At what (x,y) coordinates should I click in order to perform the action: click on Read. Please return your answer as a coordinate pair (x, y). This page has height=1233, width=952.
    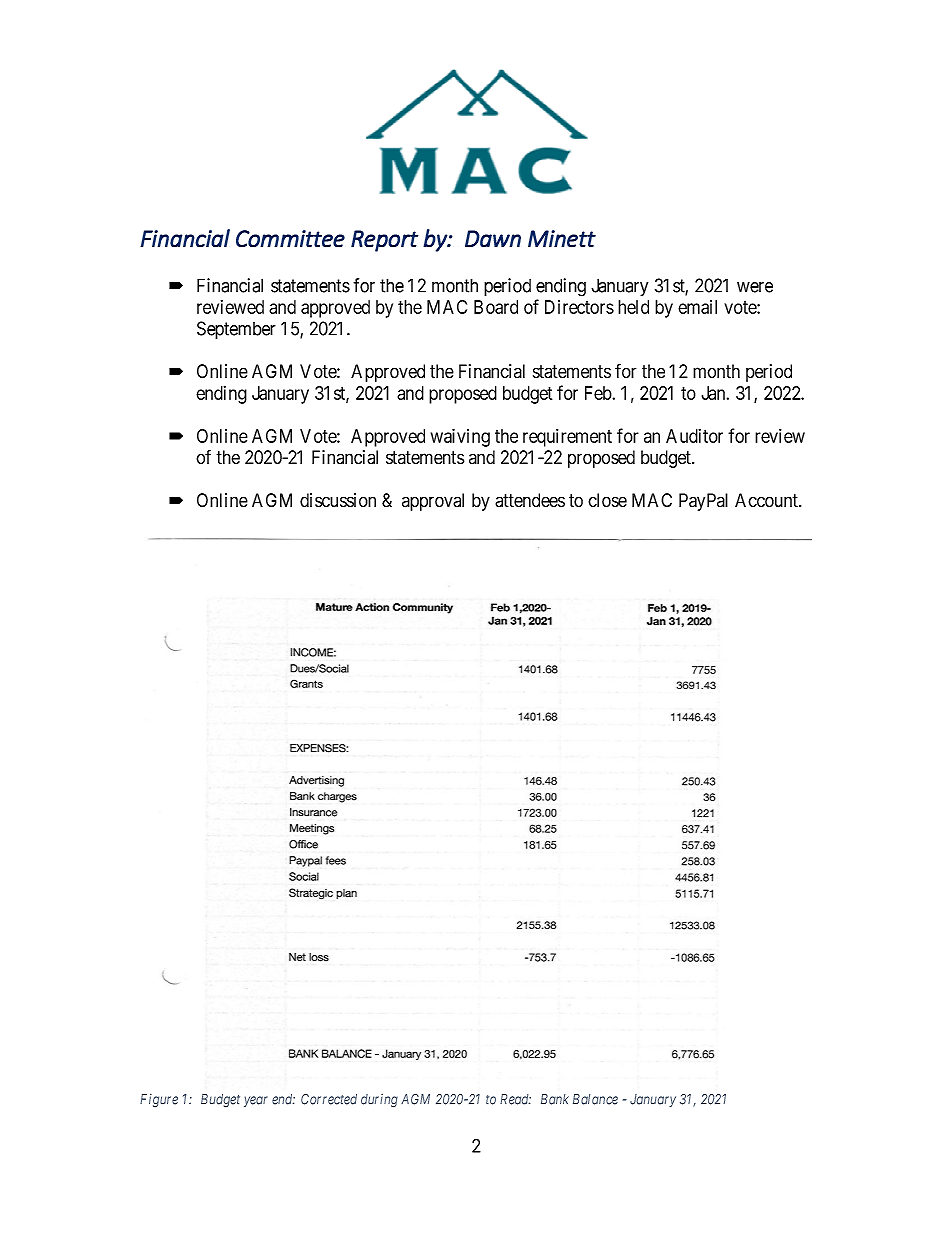
    Looking at the image, I should click on (515, 1099).
